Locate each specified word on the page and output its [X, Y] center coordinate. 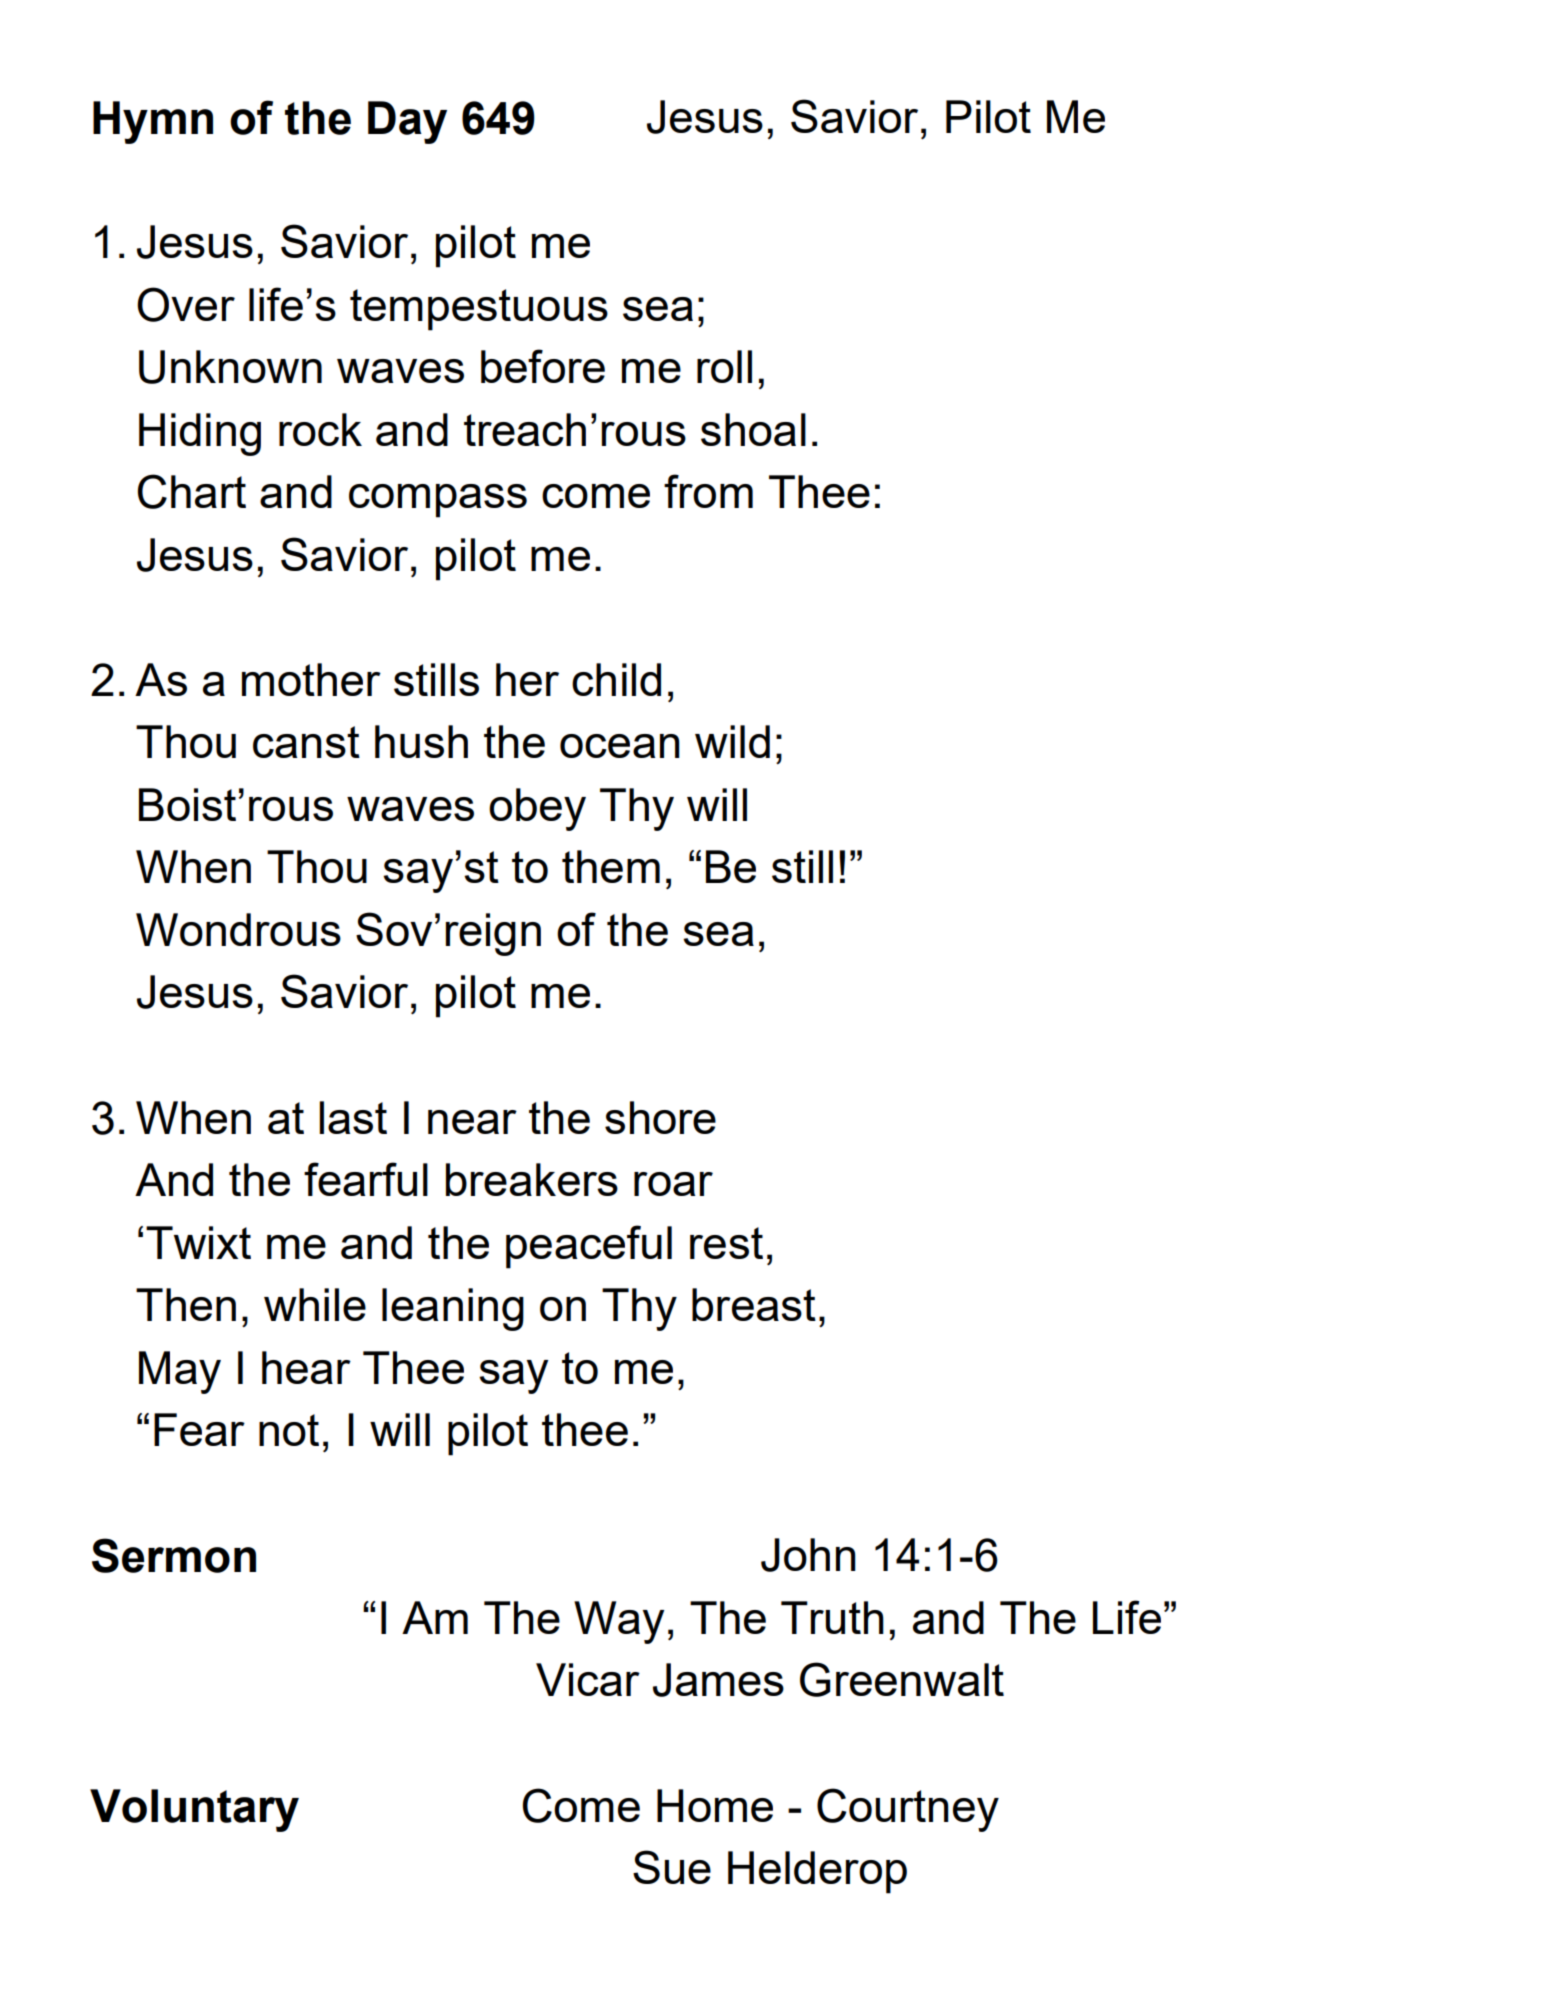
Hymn [153, 122]
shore [660, 1117]
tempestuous [479, 310]
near [472, 1122]
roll [724, 366]
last [353, 1117]
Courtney [908, 1810]
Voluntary [194, 1810]
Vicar [588, 1679]
